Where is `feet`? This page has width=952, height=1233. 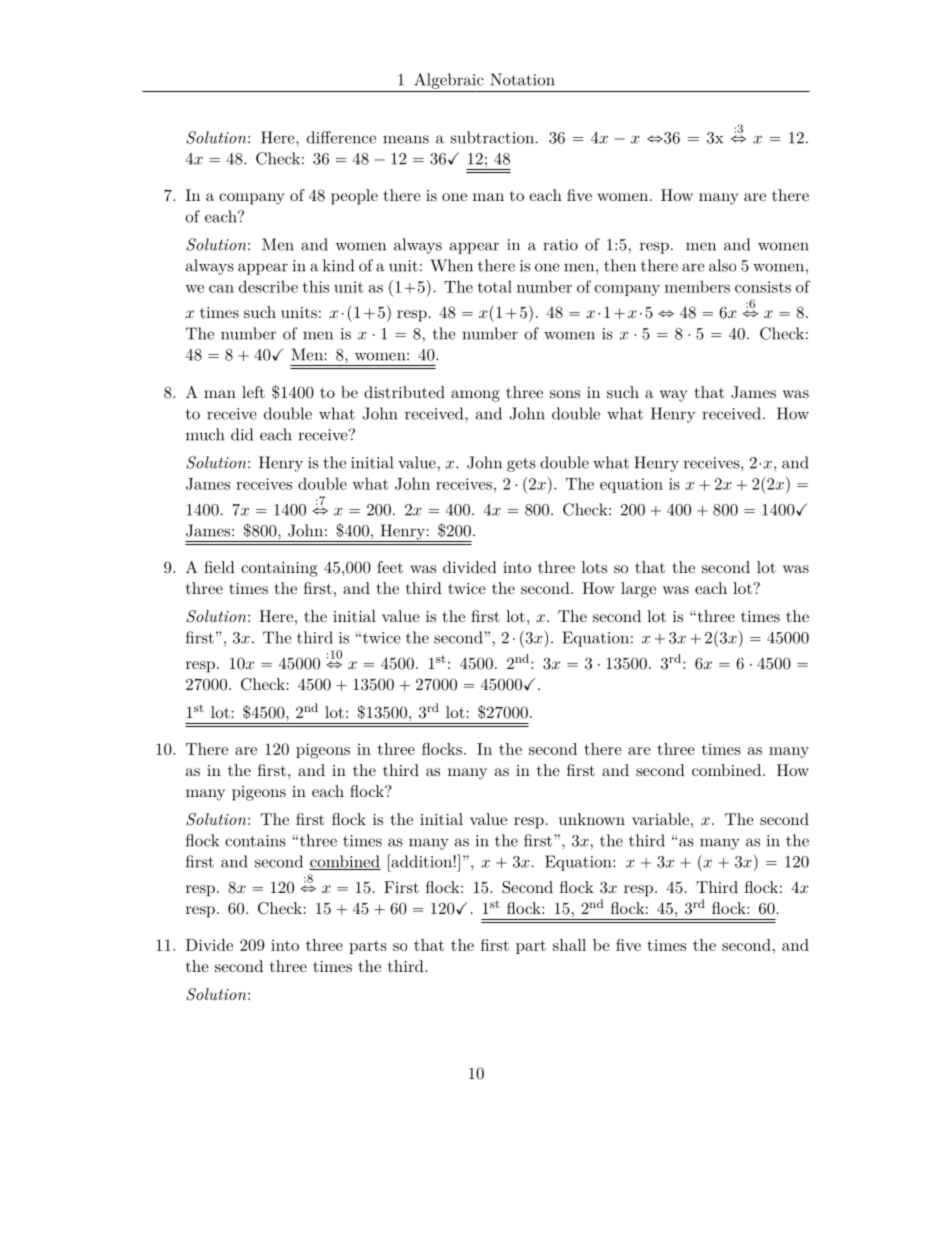 feet is located at coordinates (390, 567).
